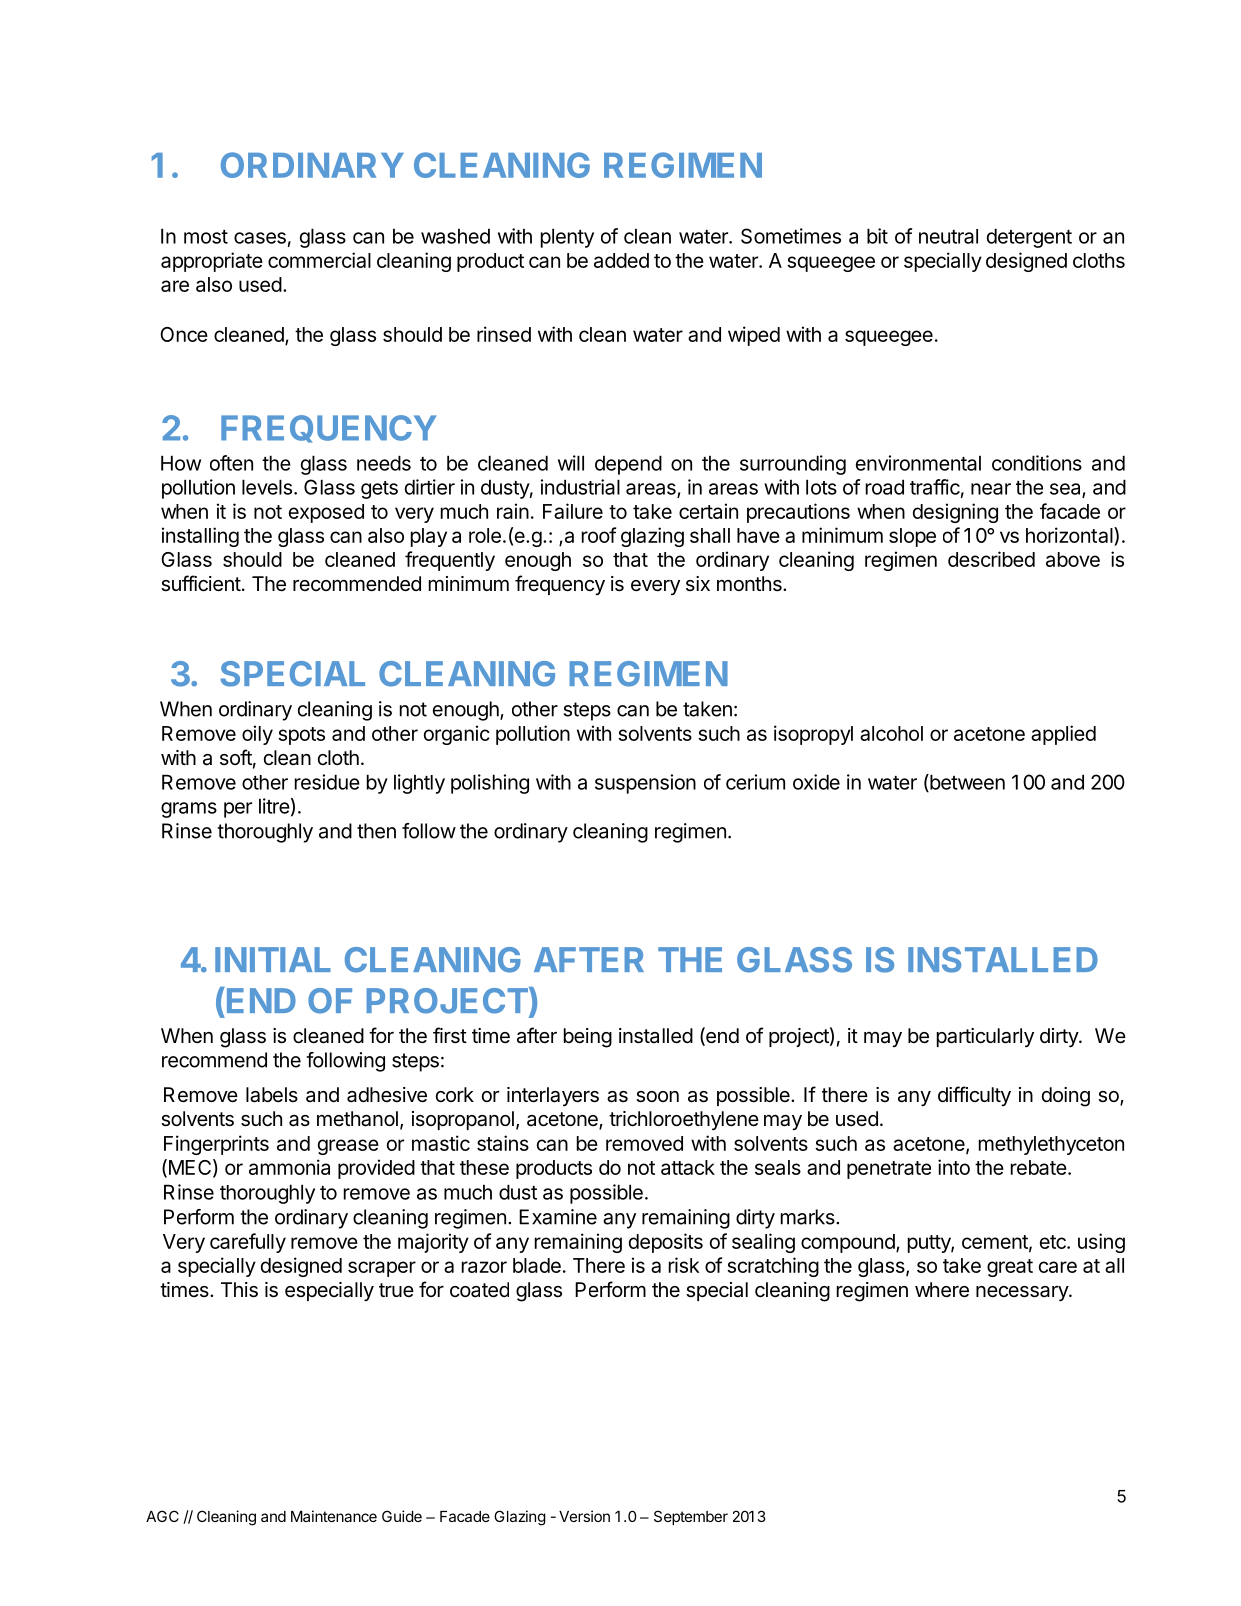 The width and height of the image is (1241, 1606). What do you see at coordinates (274, 806) in the image?
I see `litre` at bounding box center [274, 806].
